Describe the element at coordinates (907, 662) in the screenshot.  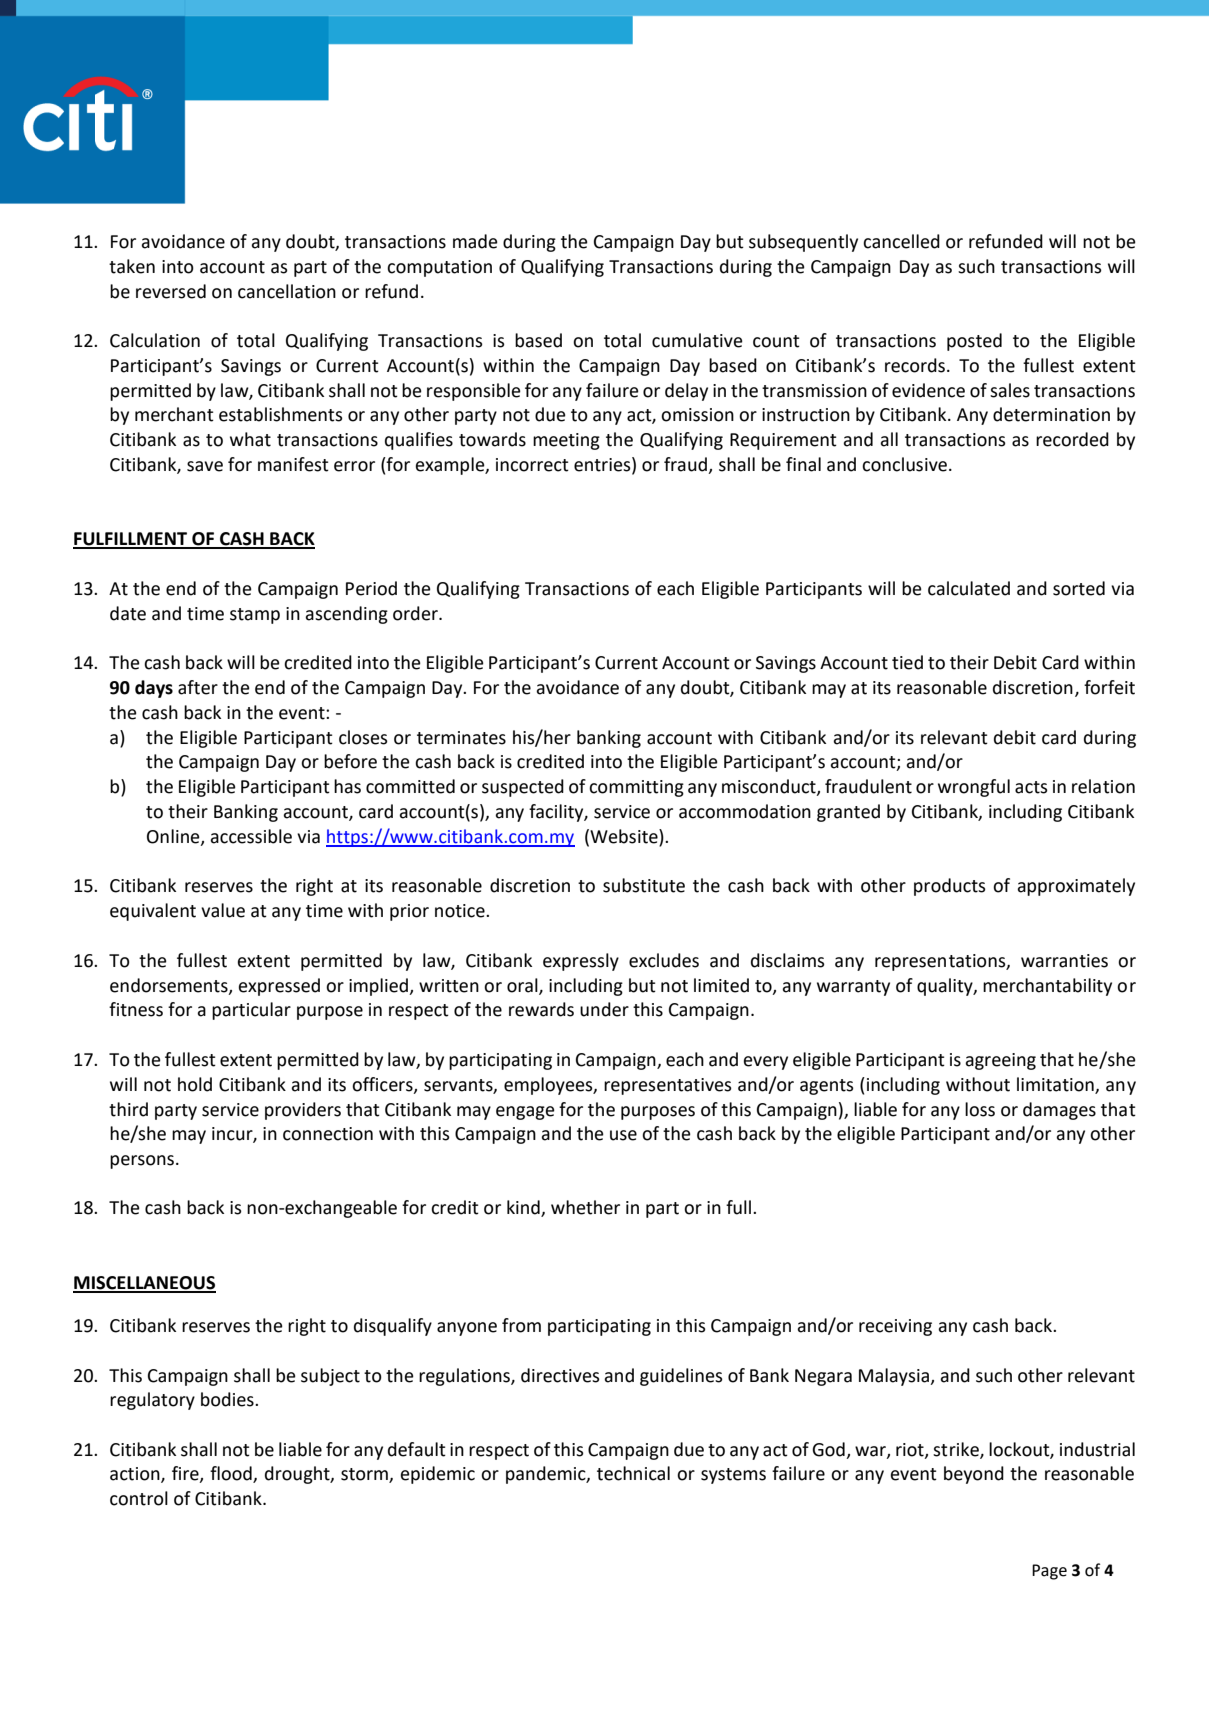
I see `tied` at that location.
